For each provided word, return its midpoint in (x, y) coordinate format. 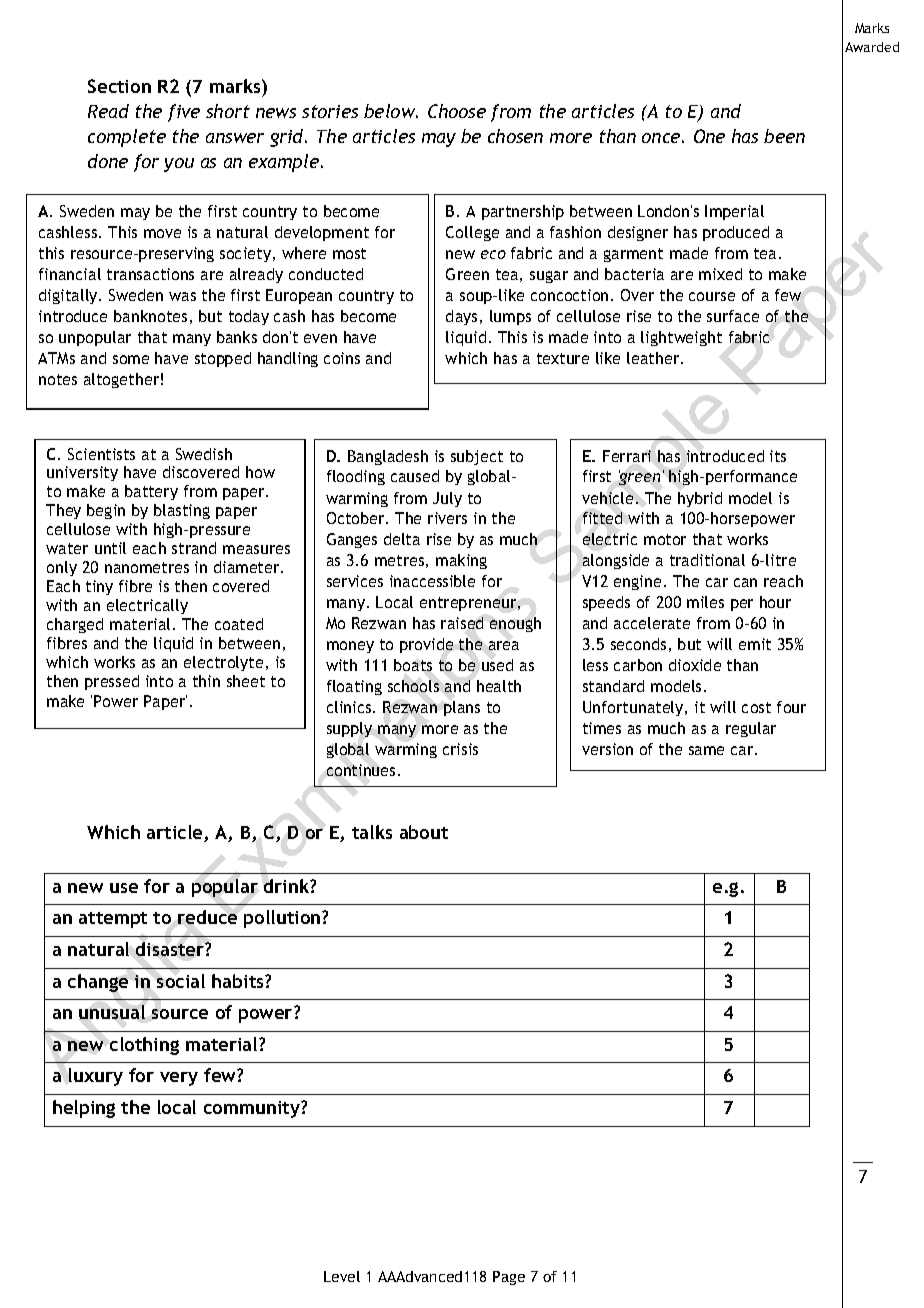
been (784, 136)
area (504, 645)
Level (342, 1276)
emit (755, 644)
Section (119, 86)
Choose (457, 111)
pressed (112, 682)
